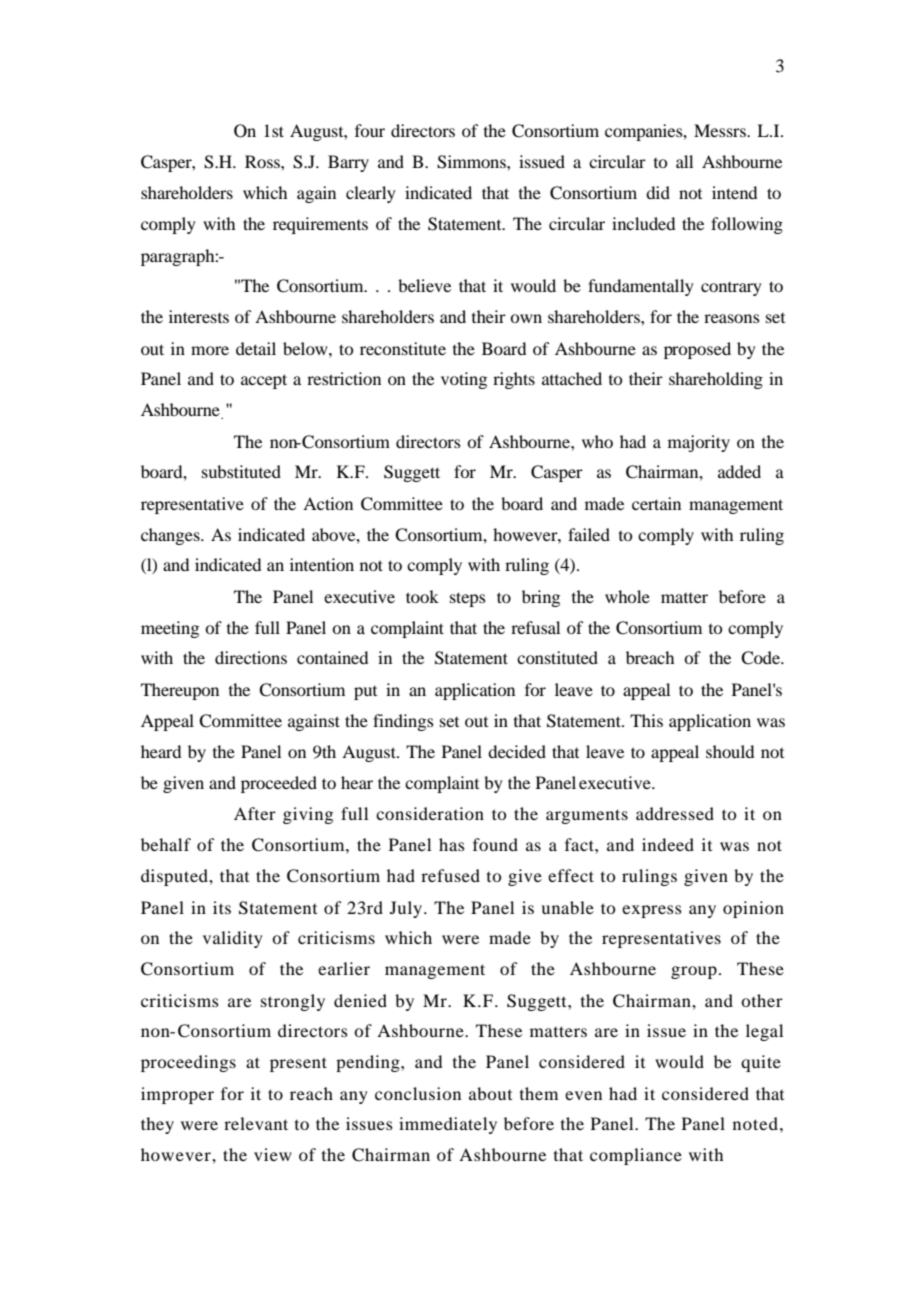 The height and width of the document is (1307, 924). What do you see at coordinates (264, 381) in the document?
I see `accept` at bounding box center [264, 381].
